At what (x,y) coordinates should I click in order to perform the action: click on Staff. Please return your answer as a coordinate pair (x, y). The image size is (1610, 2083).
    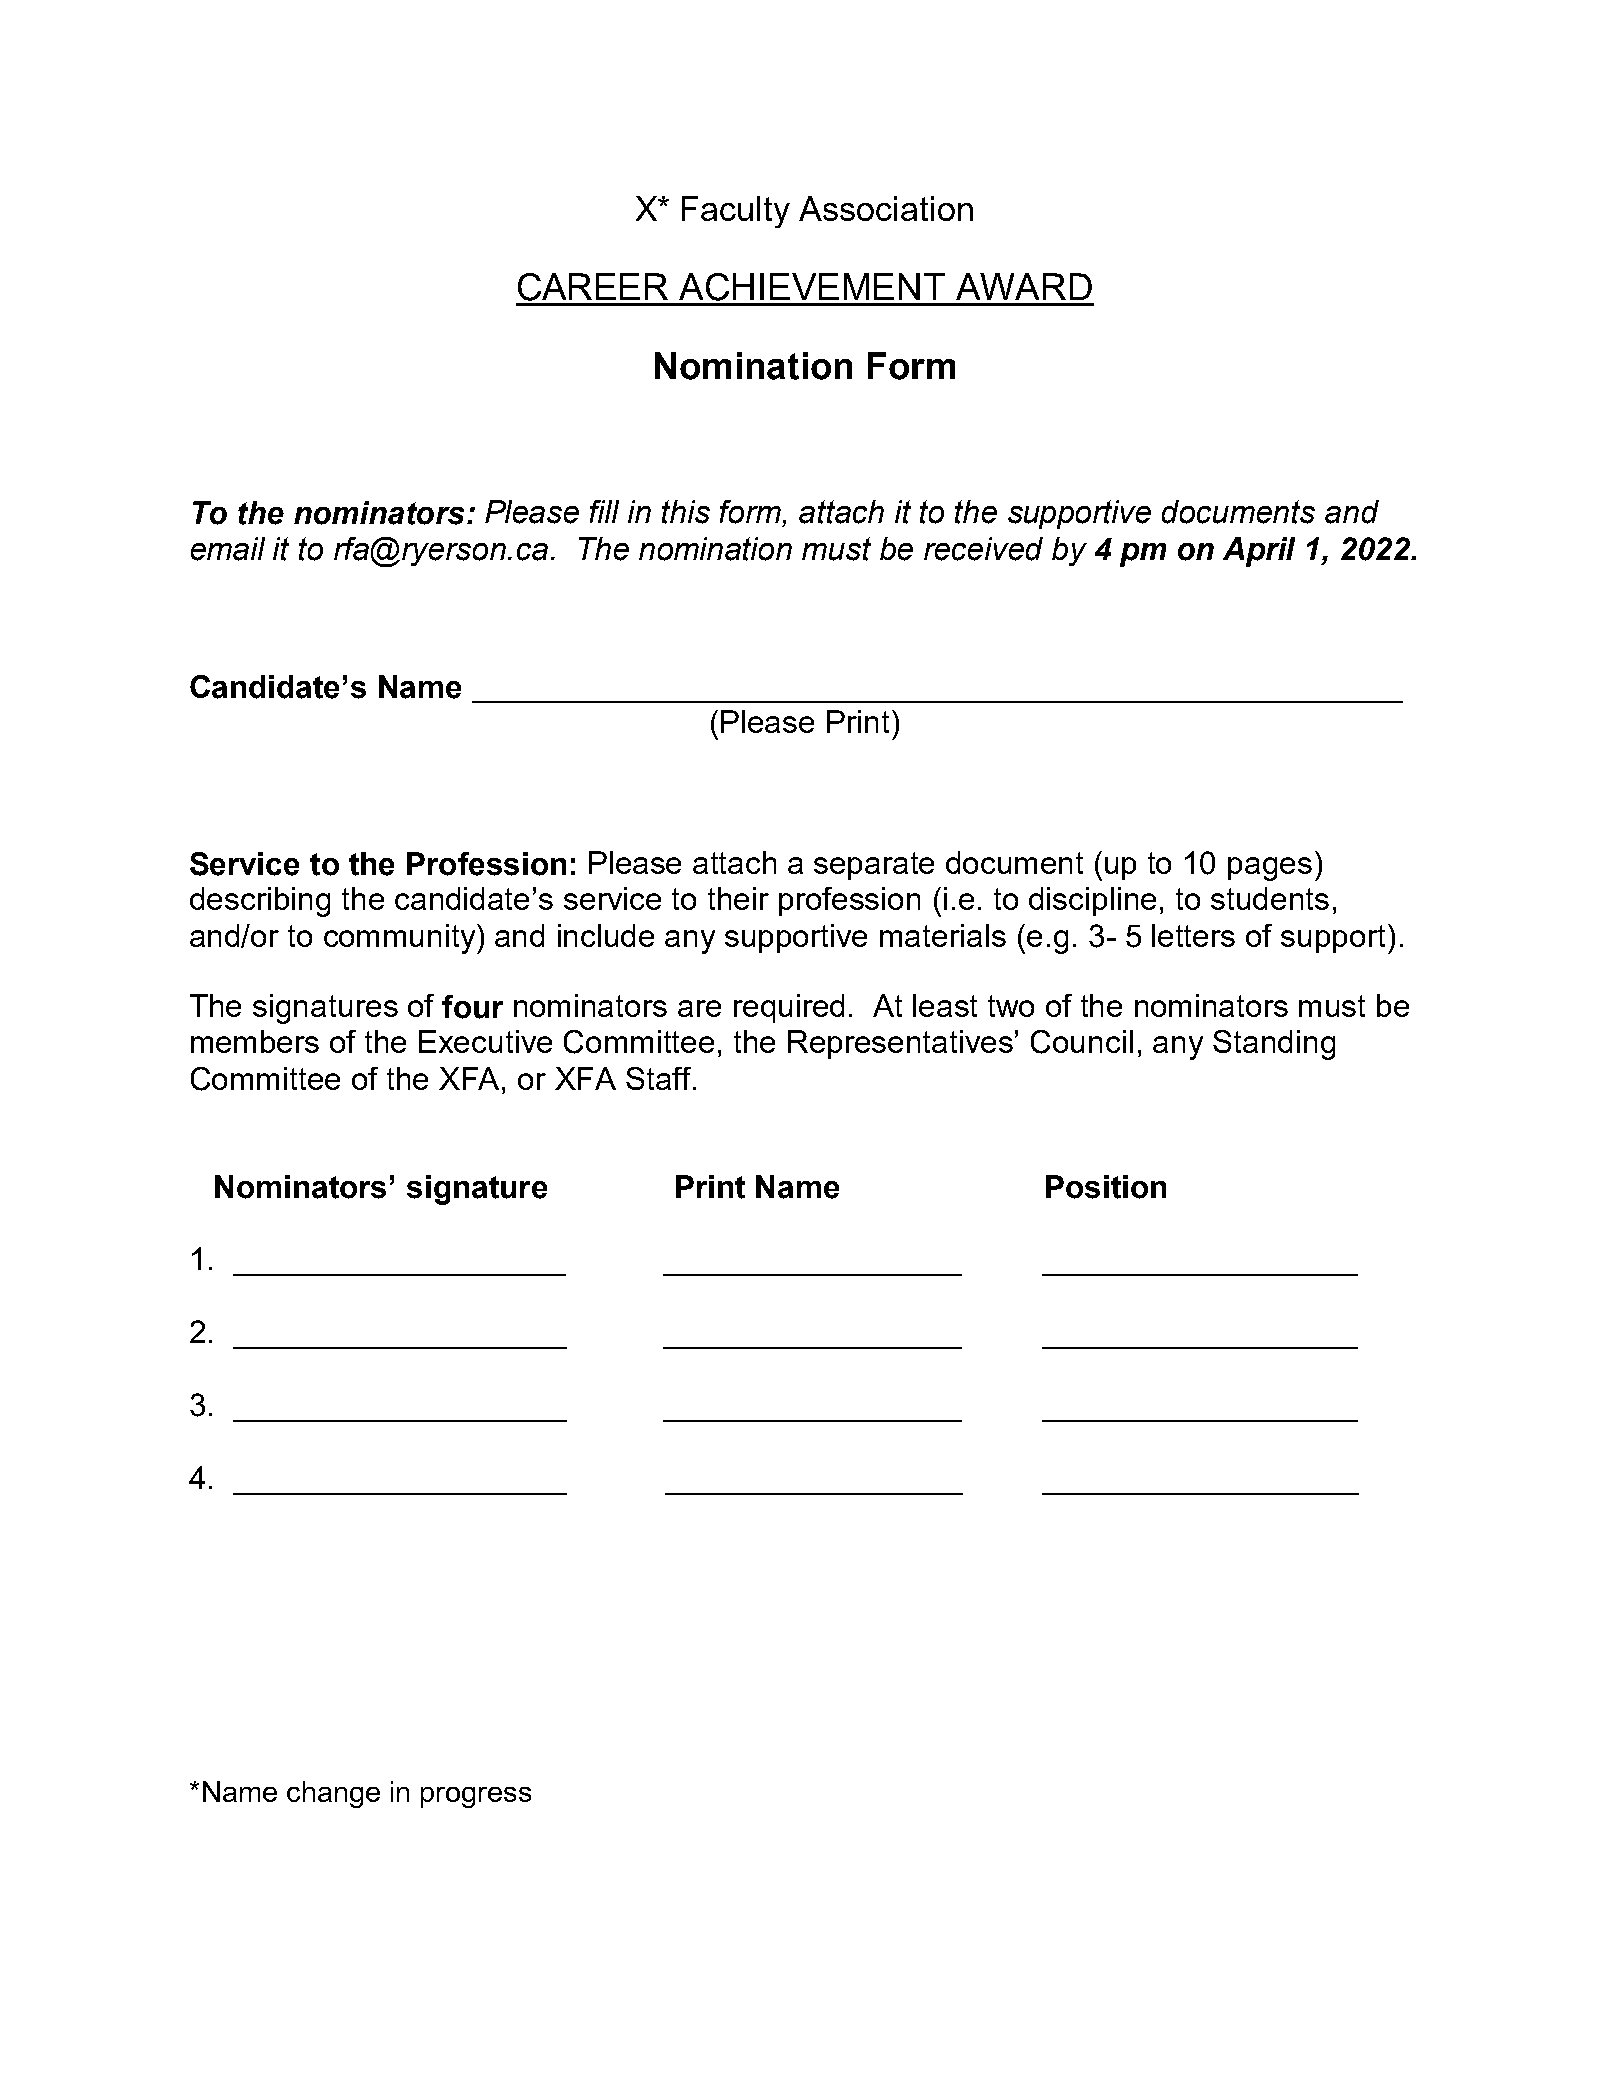
    Looking at the image, I should click on (658, 1078).
